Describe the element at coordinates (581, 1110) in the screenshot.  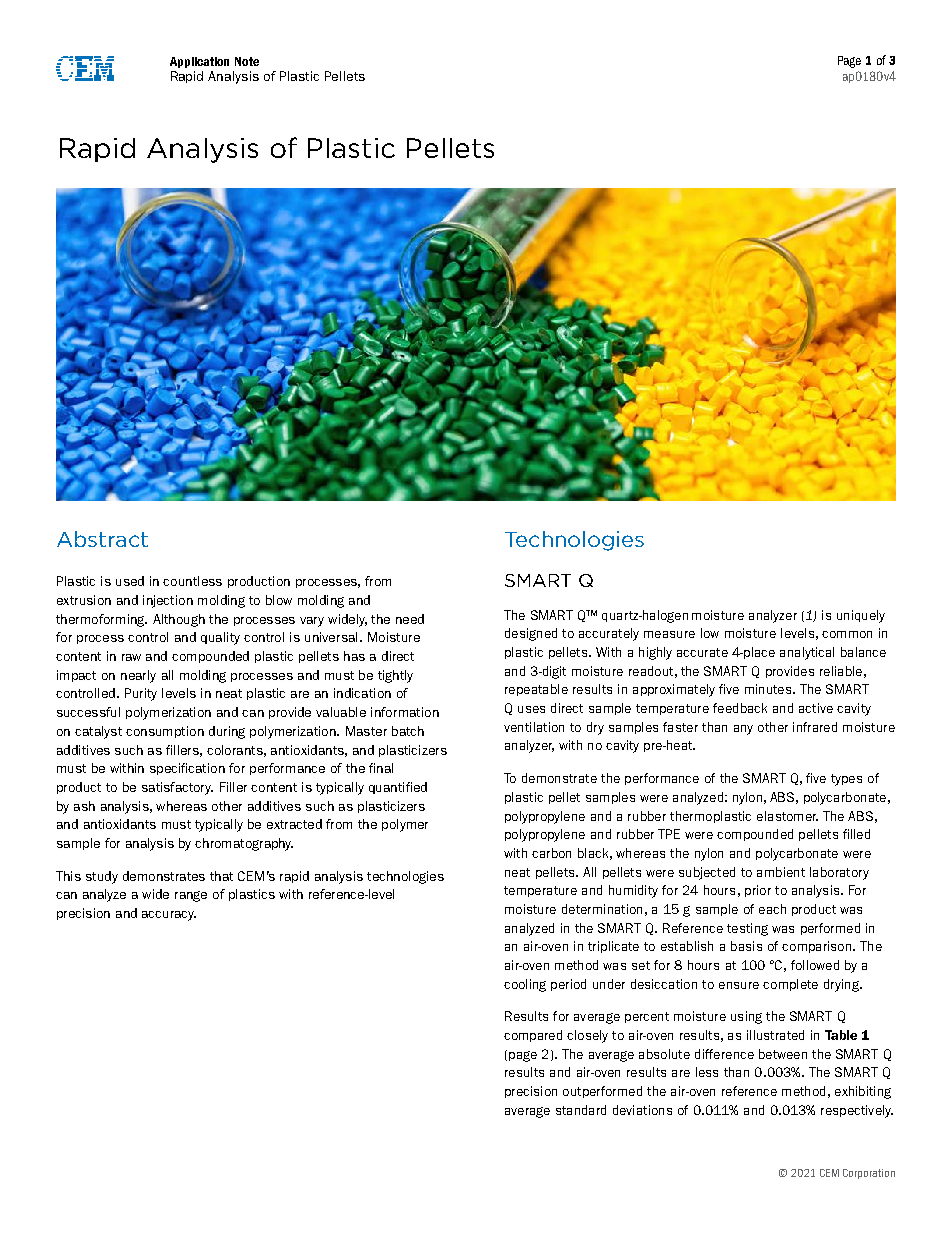
I see `standard` at that location.
